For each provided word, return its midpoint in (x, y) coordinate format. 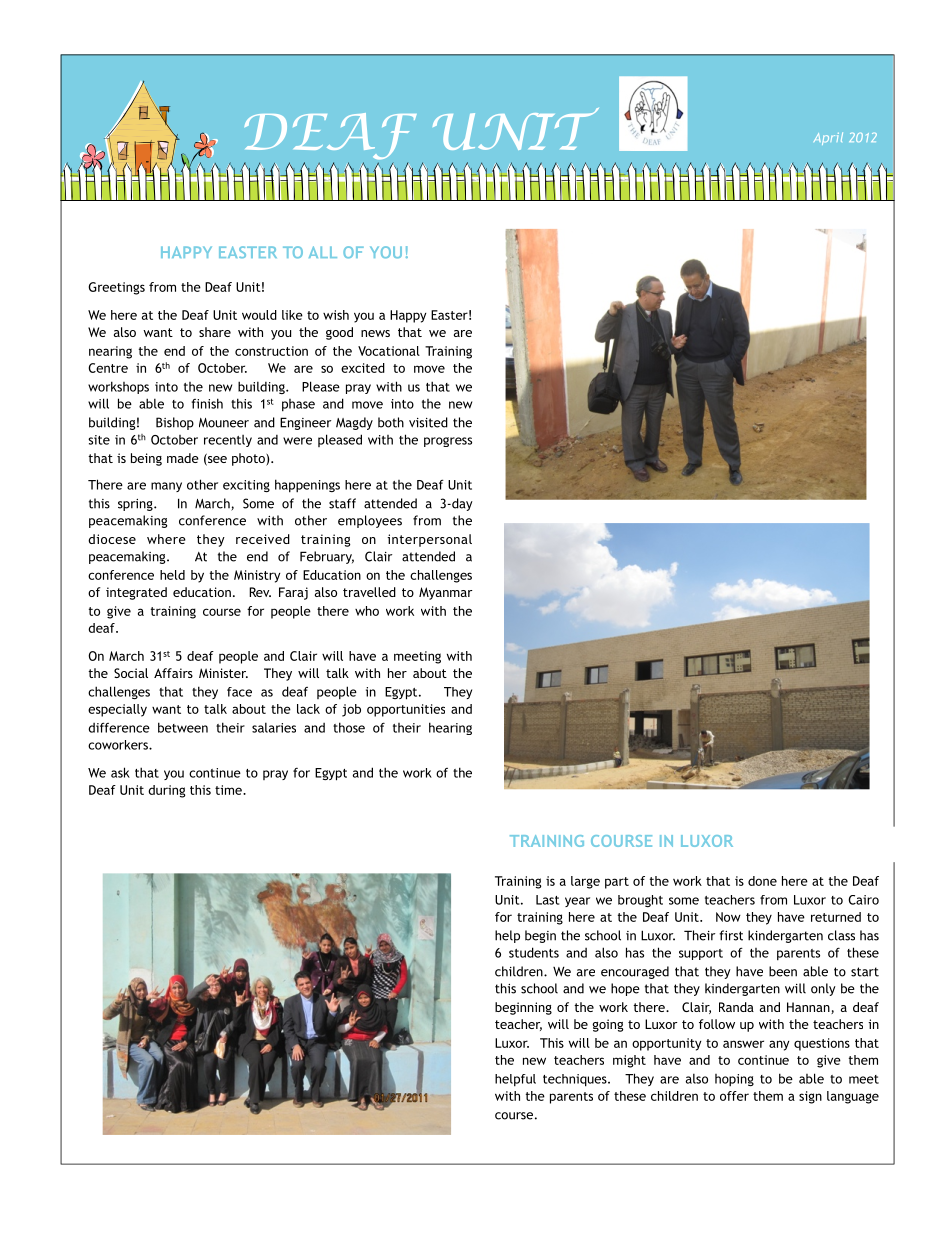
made (183, 458)
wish (336, 315)
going (608, 1025)
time (229, 790)
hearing (450, 728)
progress (448, 442)
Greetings (116, 288)
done (762, 881)
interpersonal (429, 540)
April (828, 138)
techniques (576, 1080)
